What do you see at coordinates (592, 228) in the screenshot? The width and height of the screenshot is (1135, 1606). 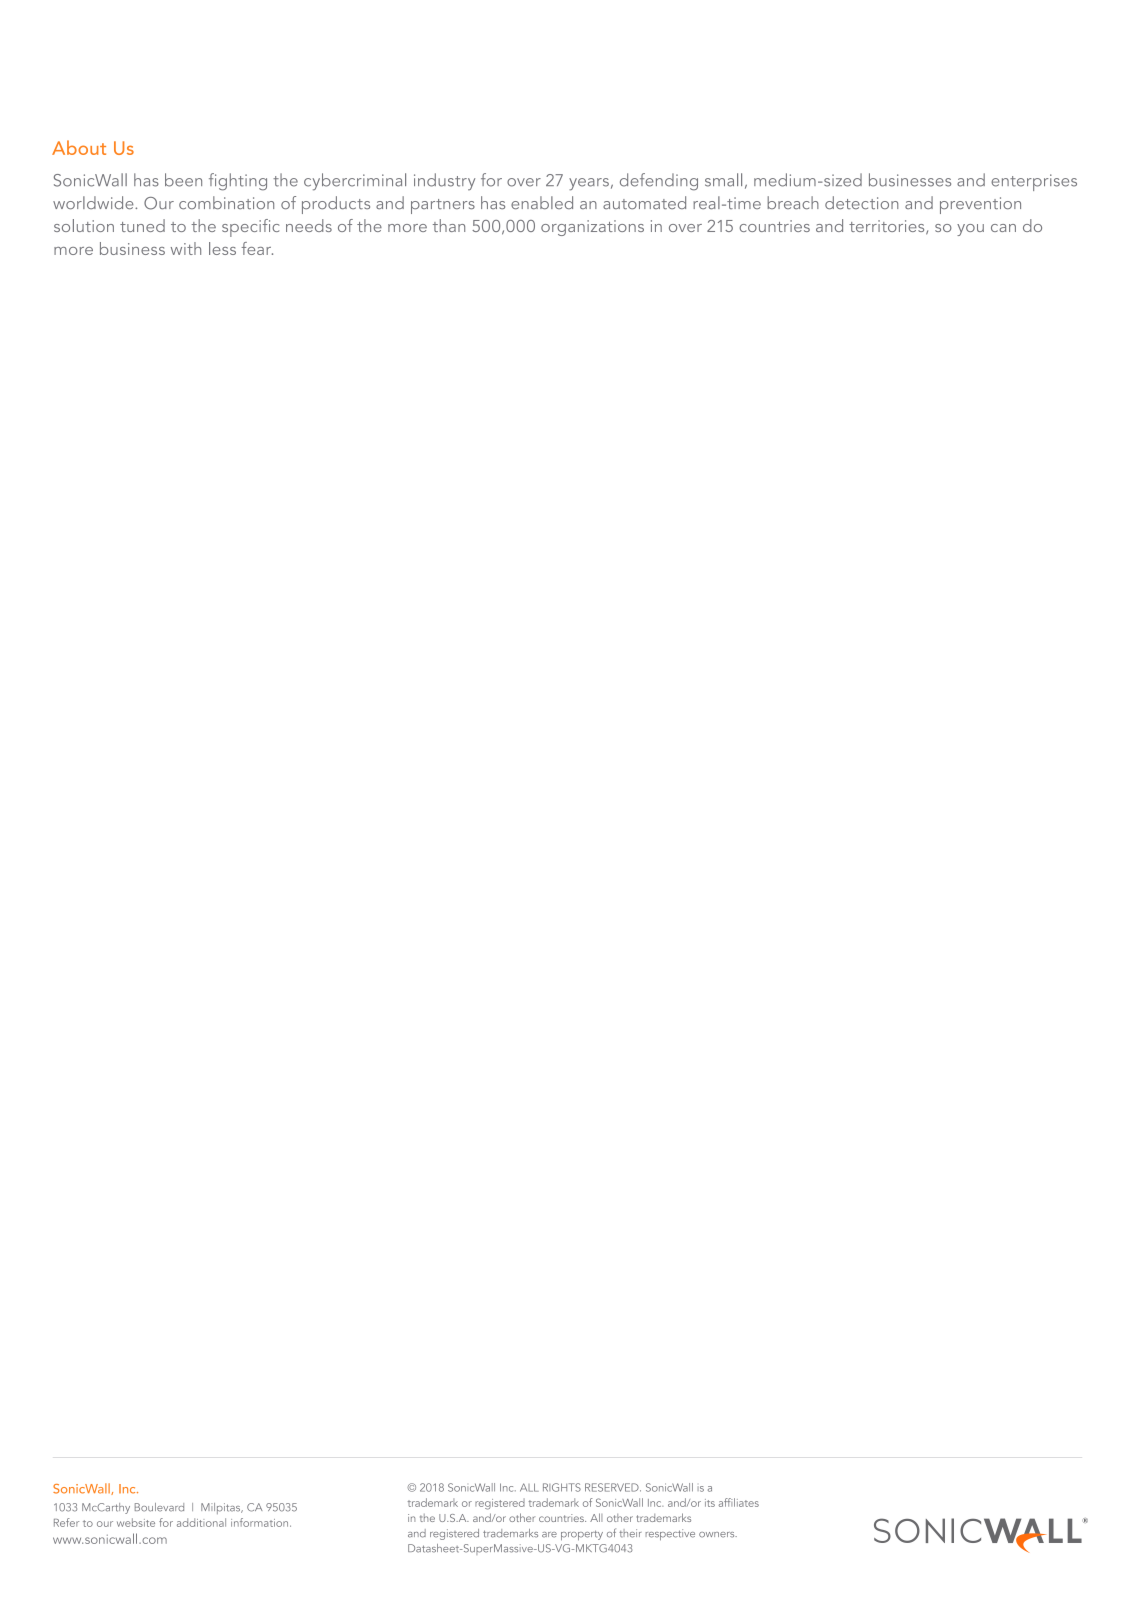 I see `organizations` at bounding box center [592, 228].
